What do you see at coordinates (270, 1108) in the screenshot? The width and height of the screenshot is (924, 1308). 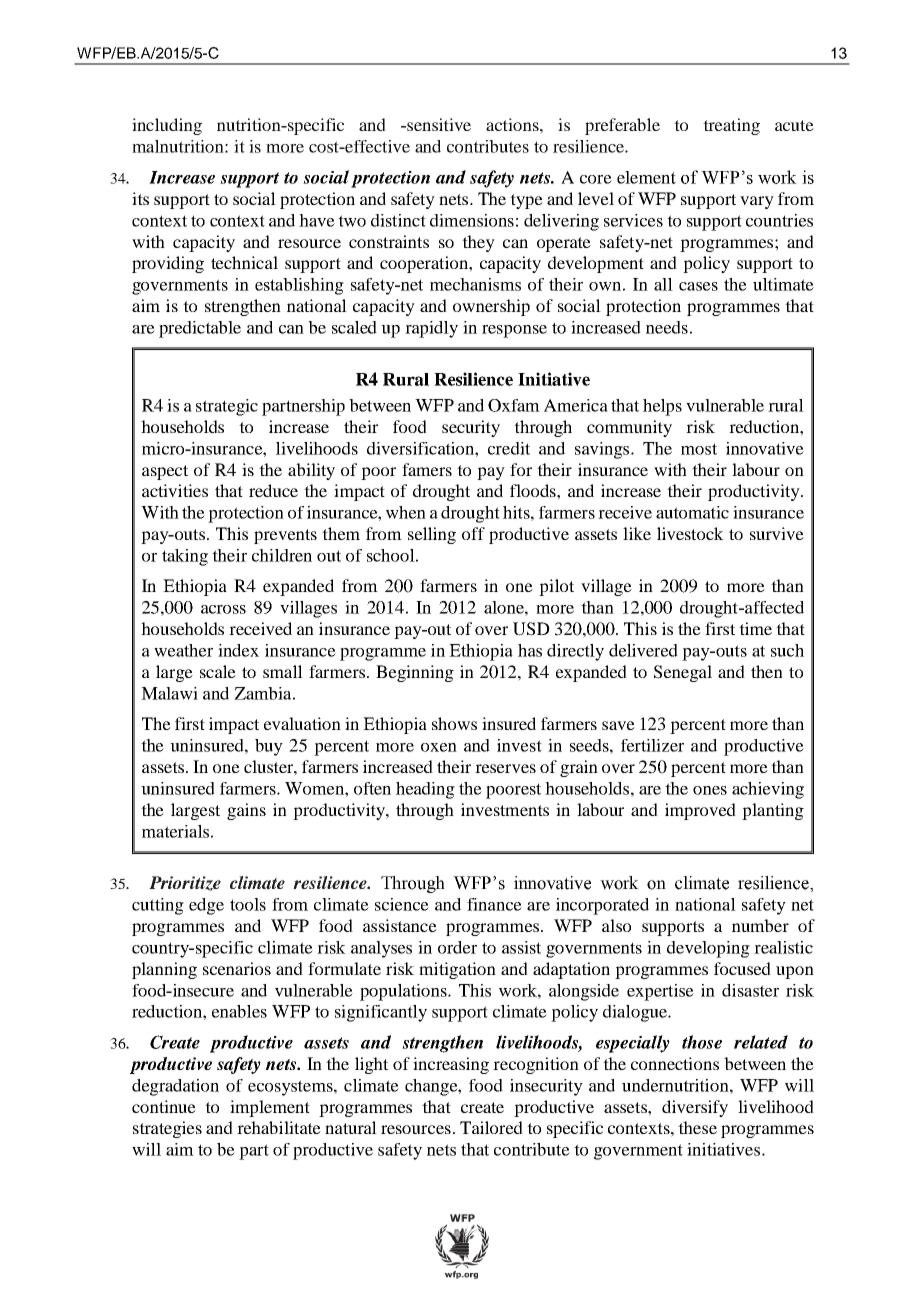 I see `implement` at bounding box center [270, 1108].
